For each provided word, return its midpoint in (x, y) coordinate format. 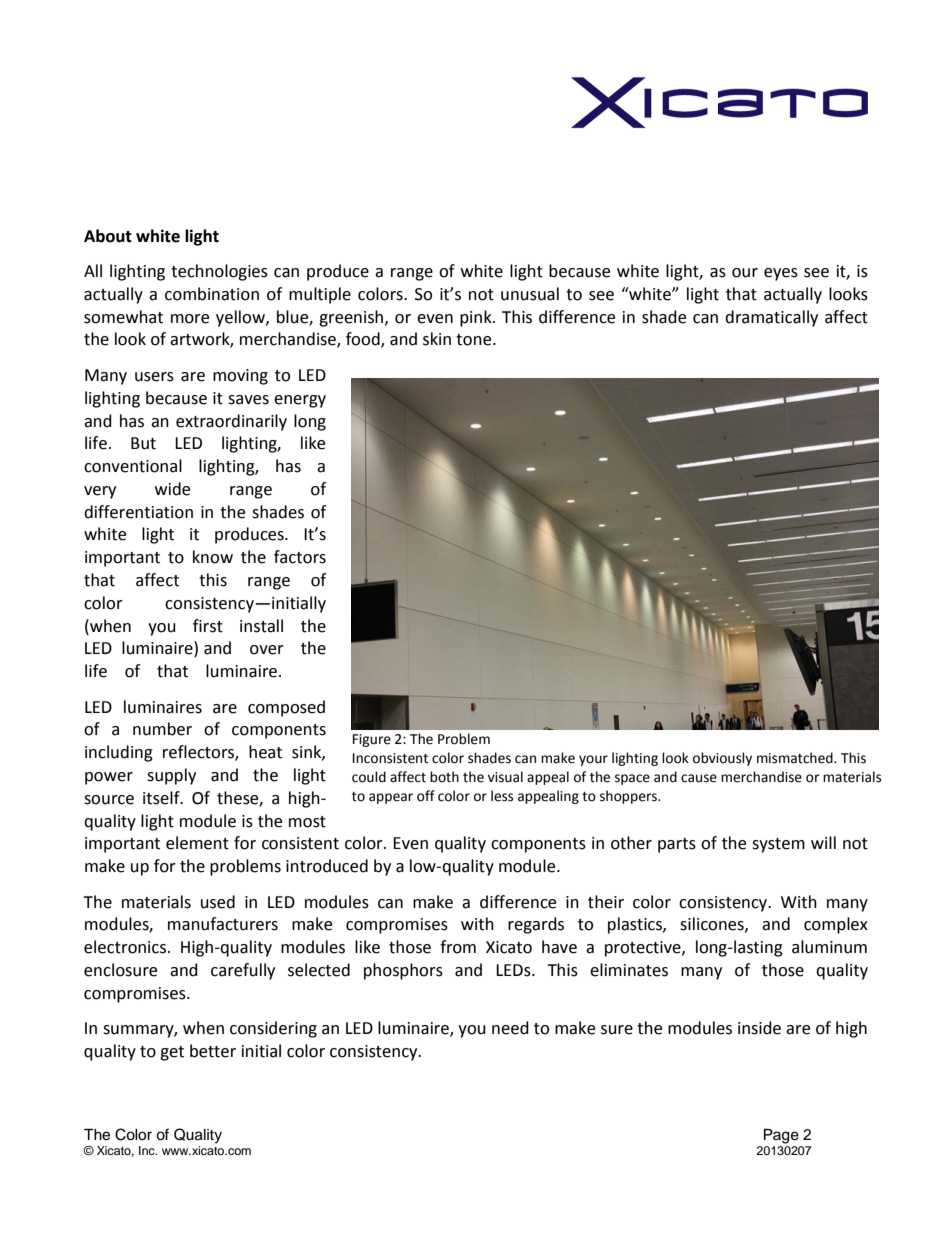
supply (171, 776)
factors (300, 557)
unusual (530, 294)
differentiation (138, 512)
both (444, 777)
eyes (781, 274)
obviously (722, 759)
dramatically (771, 318)
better (213, 1051)
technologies (219, 272)
